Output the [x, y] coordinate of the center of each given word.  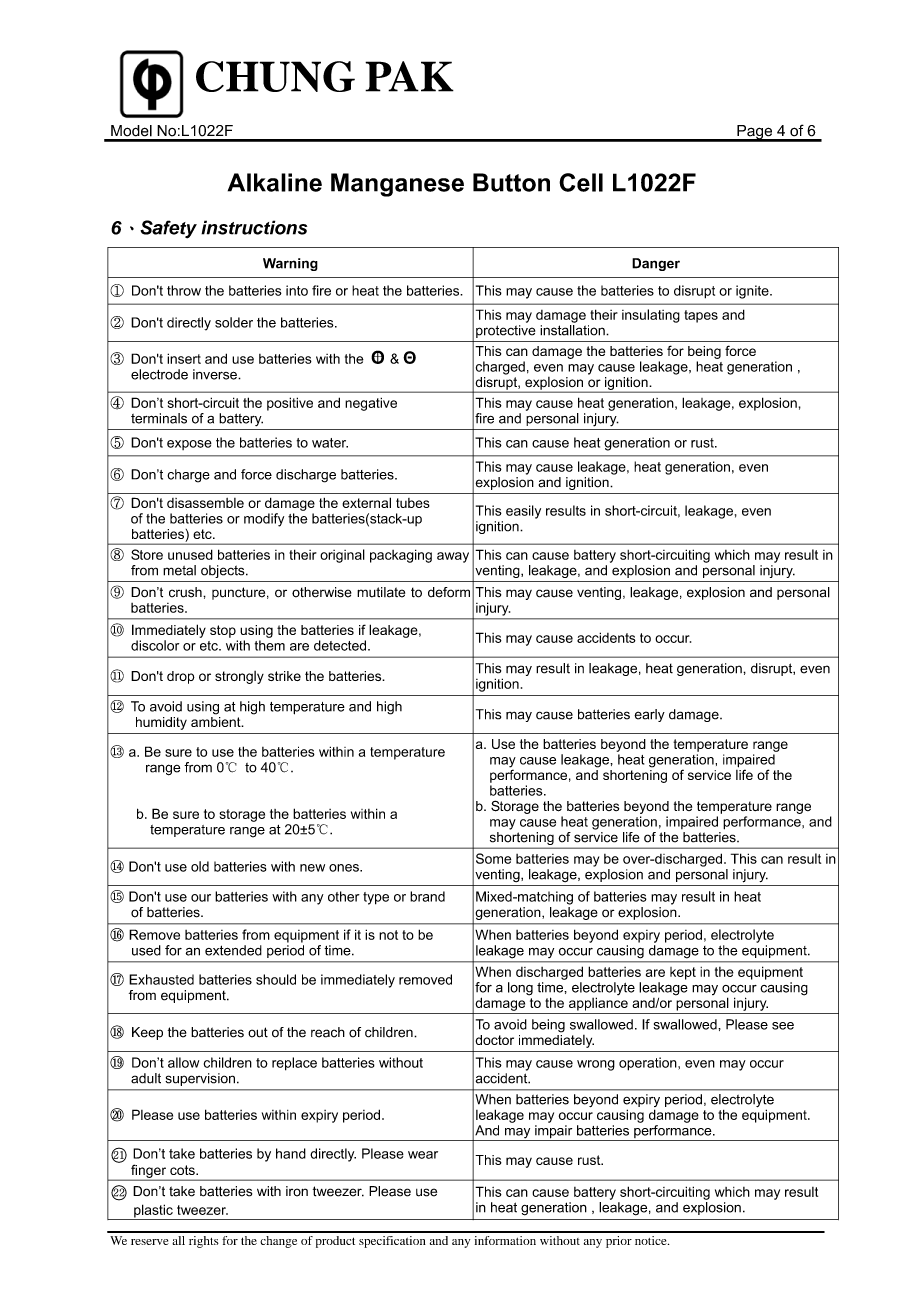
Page [755, 133]
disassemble [205, 503]
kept [683, 973]
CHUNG [275, 76]
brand [427, 896]
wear [423, 1155]
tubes [413, 503]
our [201, 898]
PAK [409, 76]
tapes [701, 316]
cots [183, 1170]
